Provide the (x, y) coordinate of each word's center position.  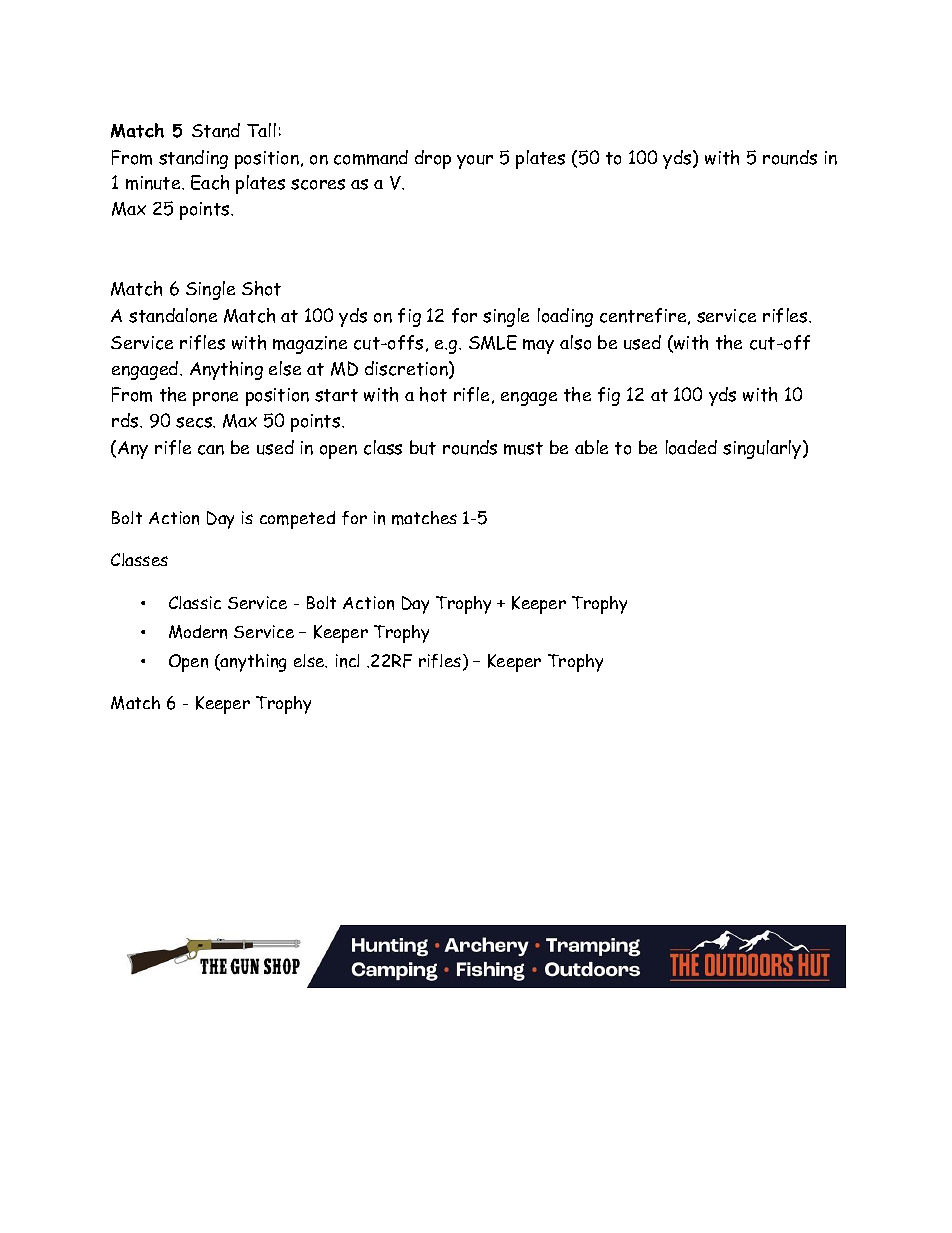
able (591, 447)
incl (347, 661)
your (475, 162)
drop (433, 159)
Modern (198, 632)
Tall (261, 130)
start (336, 395)
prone (215, 399)
